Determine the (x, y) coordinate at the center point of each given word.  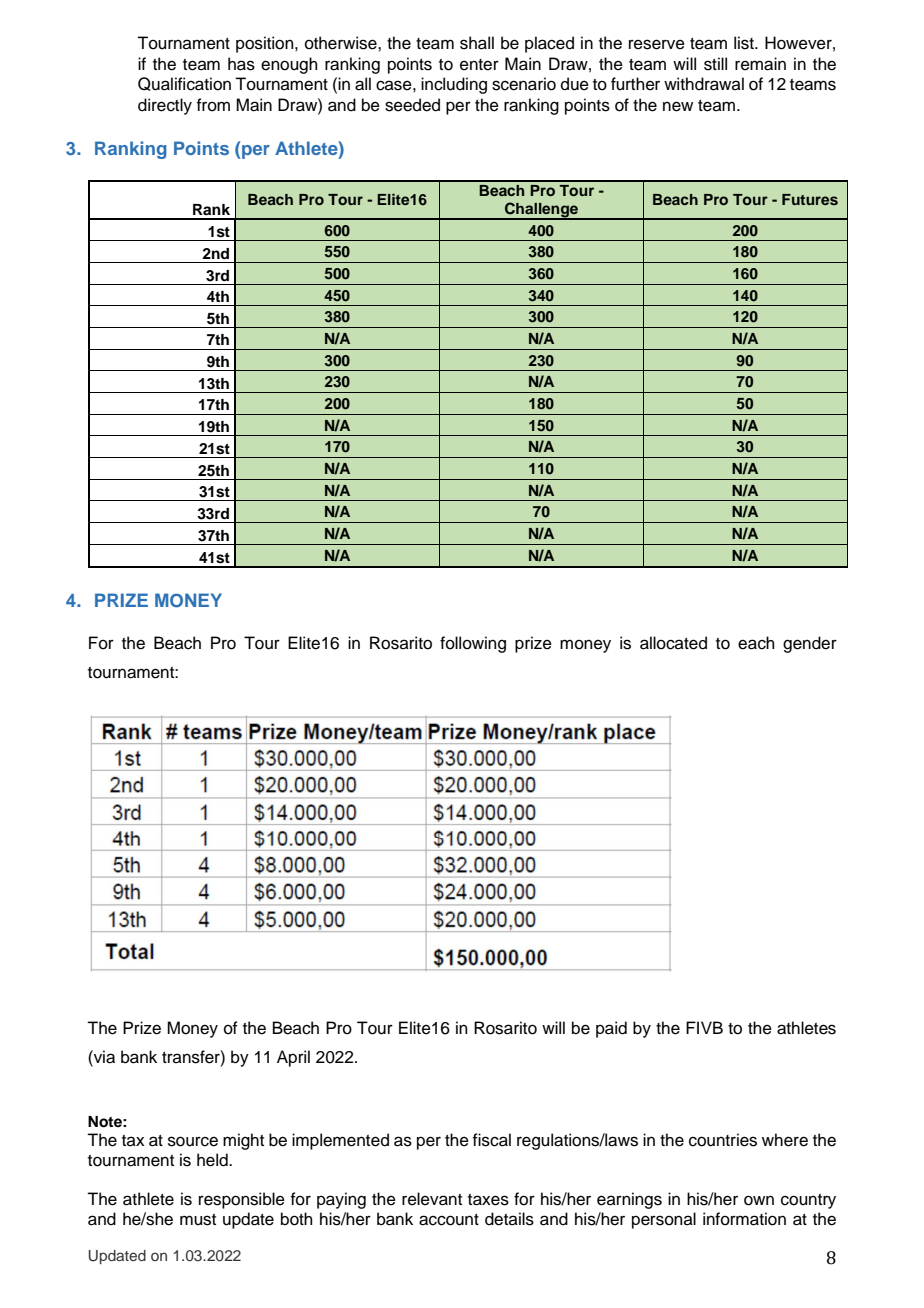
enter (479, 65)
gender (810, 644)
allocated (673, 643)
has (241, 64)
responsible (242, 1200)
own (759, 1200)
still (715, 64)
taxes (488, 1200)
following (473, 644)
